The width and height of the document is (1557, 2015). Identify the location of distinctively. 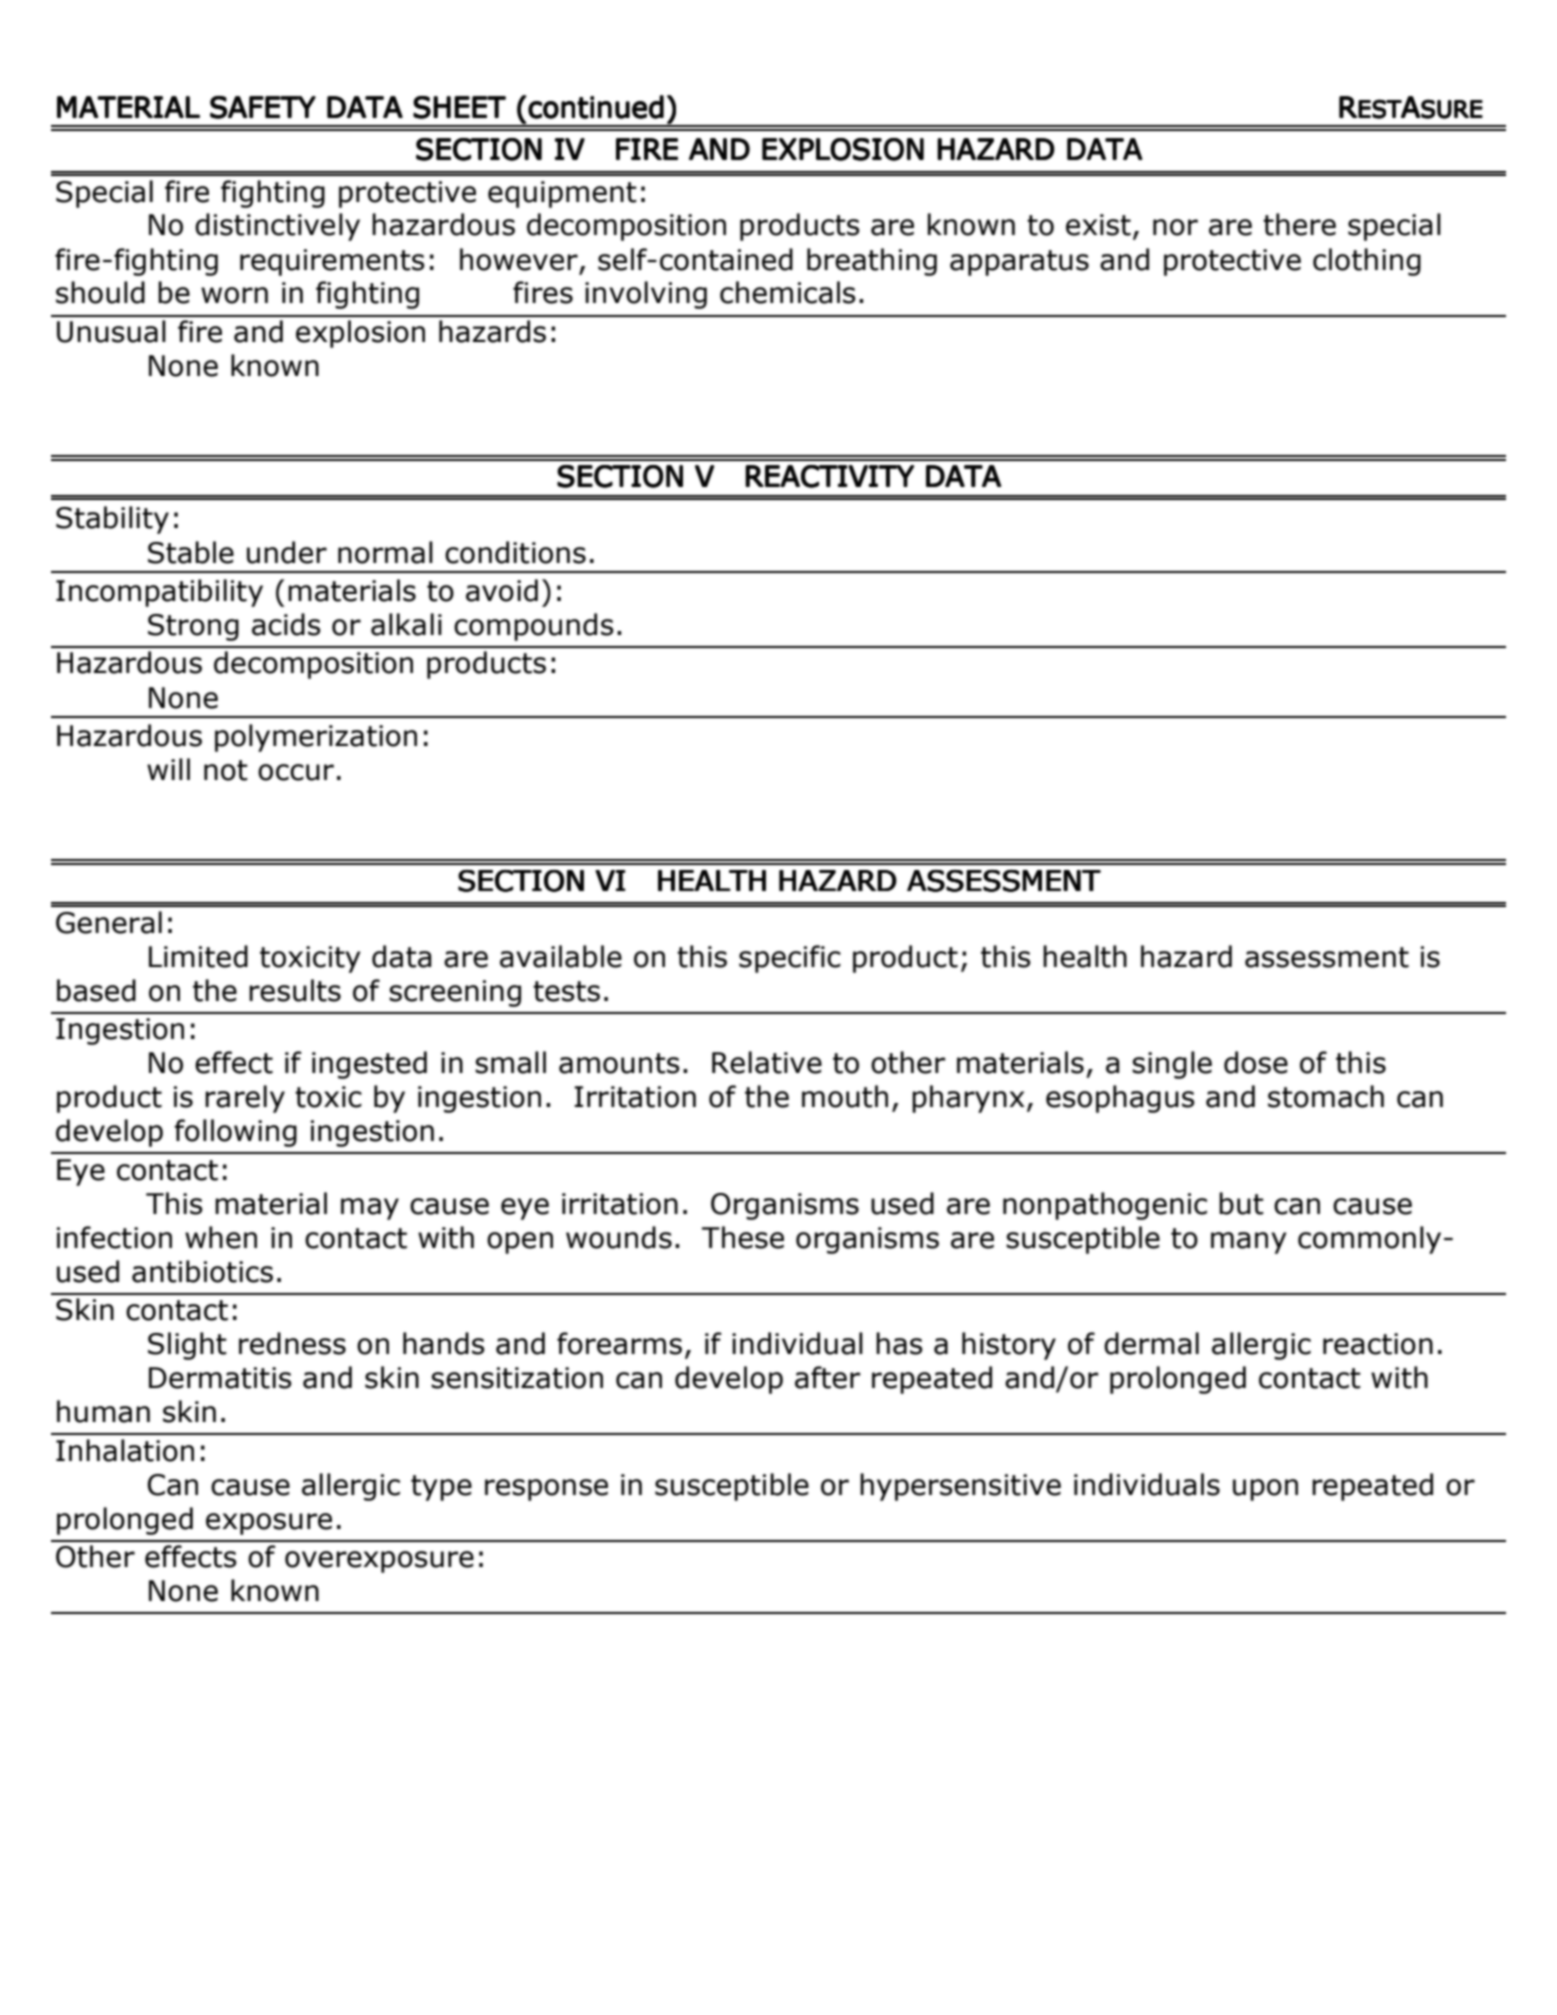
(277, 227).
